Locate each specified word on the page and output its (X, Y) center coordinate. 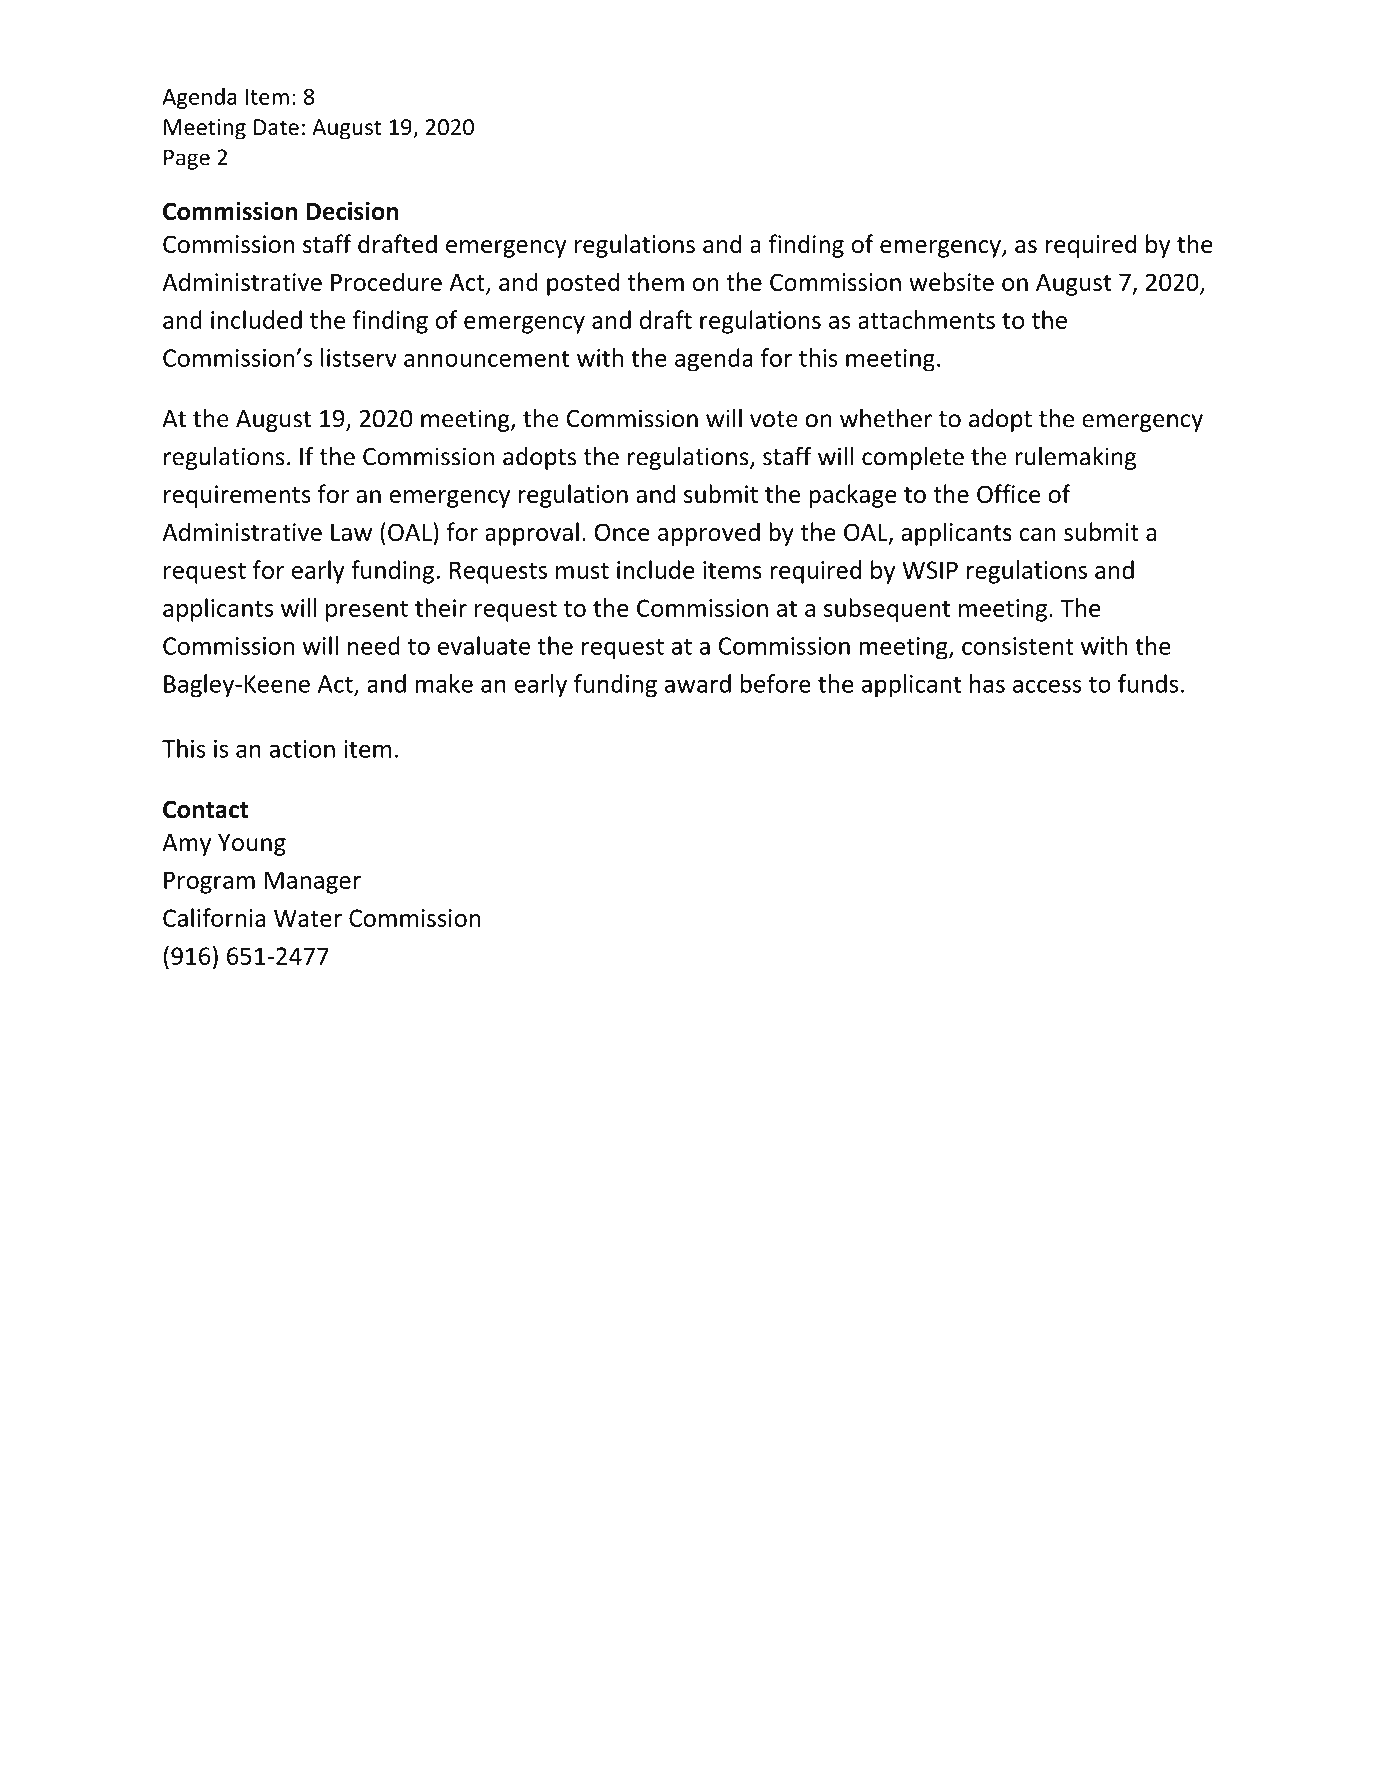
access (1047, 686)
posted (583, 284)
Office (1008, 493)
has (987, 683)
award (698, 683)
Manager (313, 882)
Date (276, 127)
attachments (926, 319)
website (951, 281)
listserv (359, 357)
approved (709, 534)
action (302, 749)
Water (308, 918)
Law (351, 532)
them (655, 281)
